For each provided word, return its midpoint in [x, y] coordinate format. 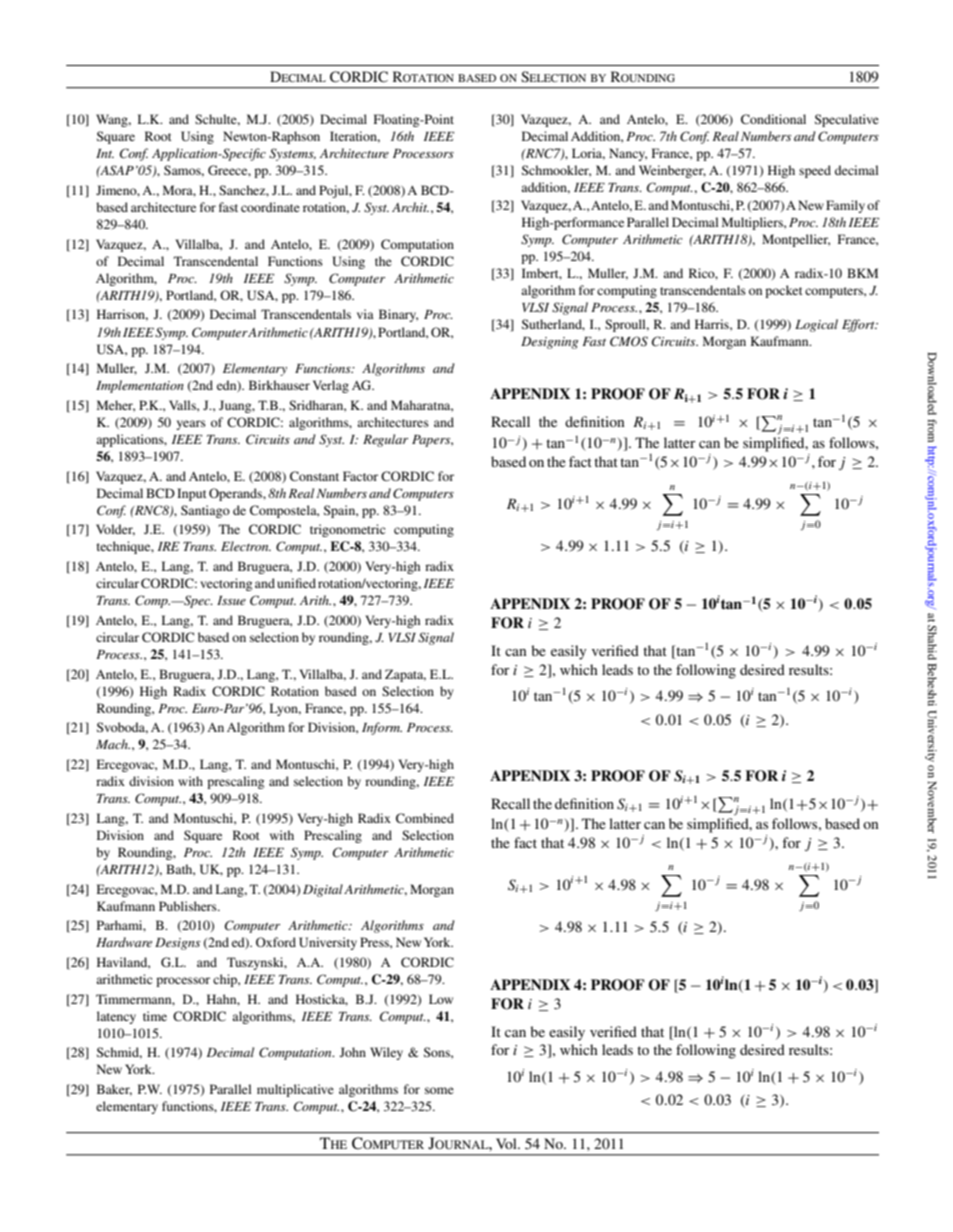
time [155, 1016]
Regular [385, 440]
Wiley [386, 1053]
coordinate [270, 207]
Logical [816, 325]
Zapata [405, 675]
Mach [113, 744]
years [191, 425]
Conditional [773, 119]
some [439, 1090]
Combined [425, 818]
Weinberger [672, 171]
